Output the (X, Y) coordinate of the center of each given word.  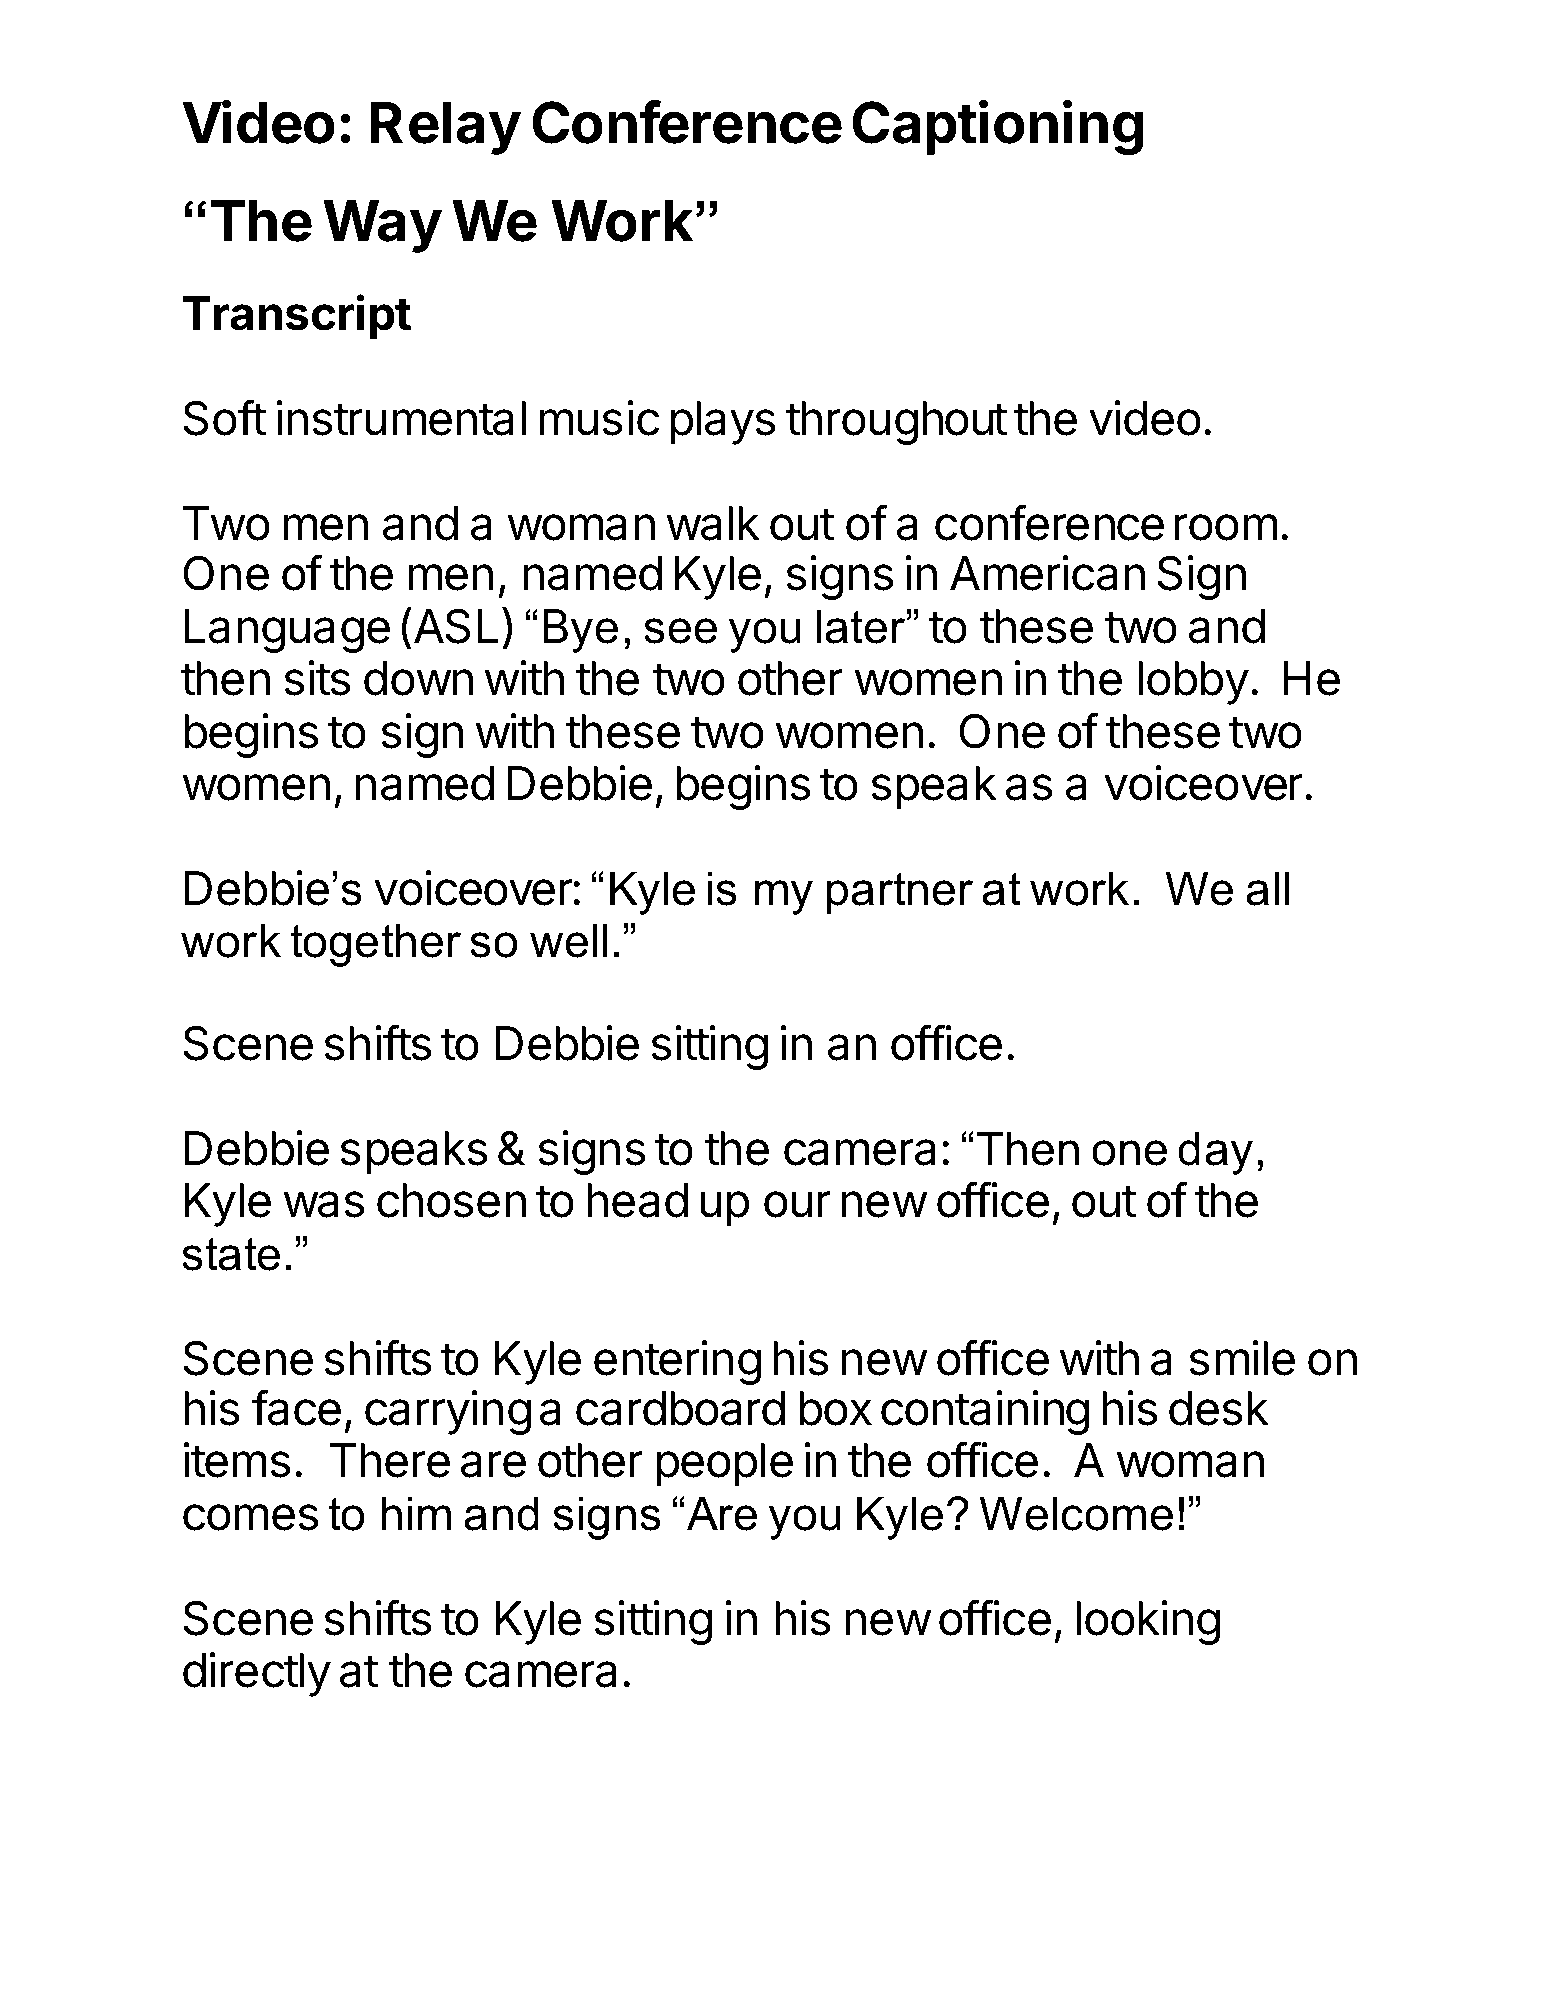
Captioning (997, 127)
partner (900, 894)
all (1267, 888)
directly (257, 1674)
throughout (896, 423)
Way (382, 226)
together (376, 945)
